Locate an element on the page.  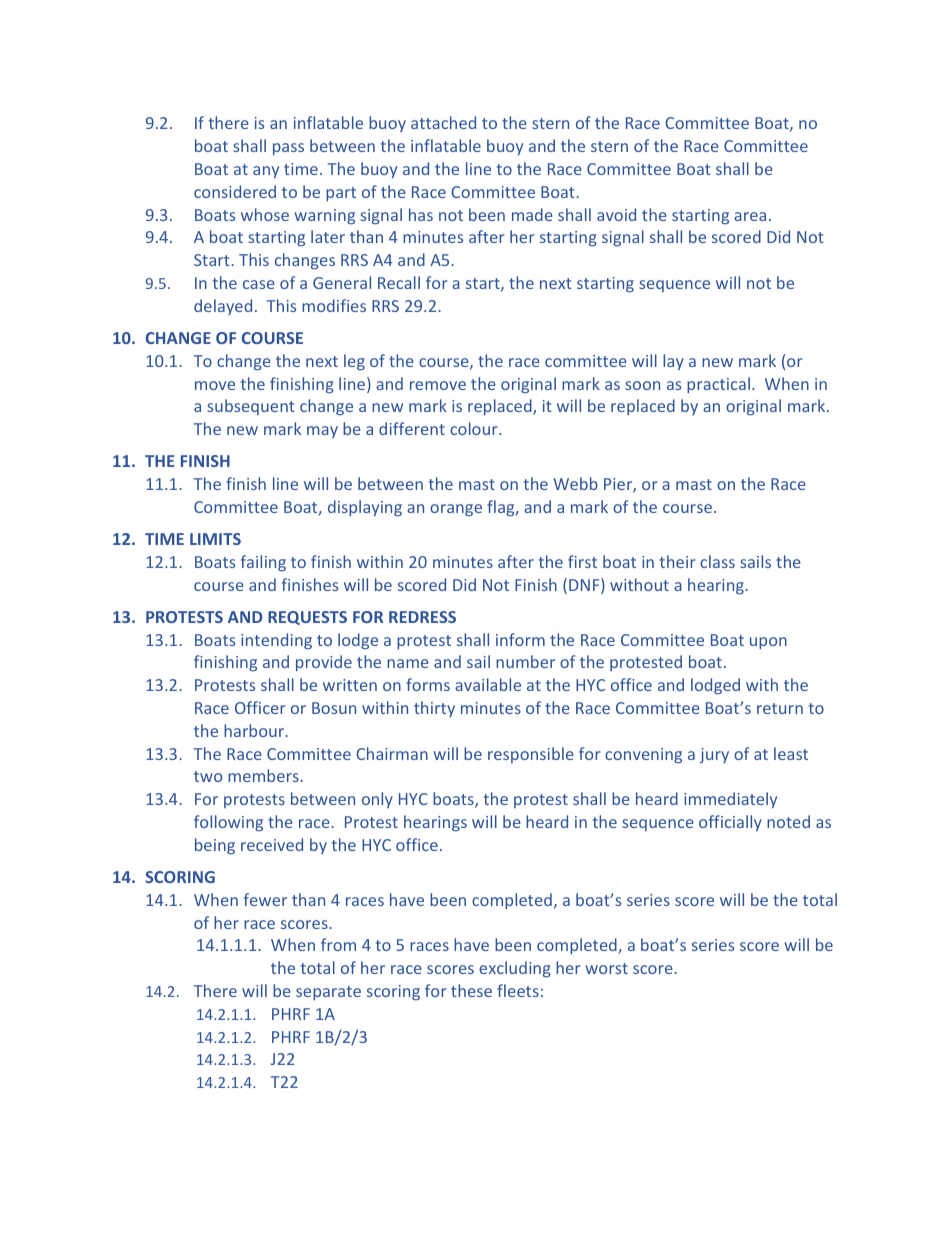
attached is located at coordinates (443, 122).
